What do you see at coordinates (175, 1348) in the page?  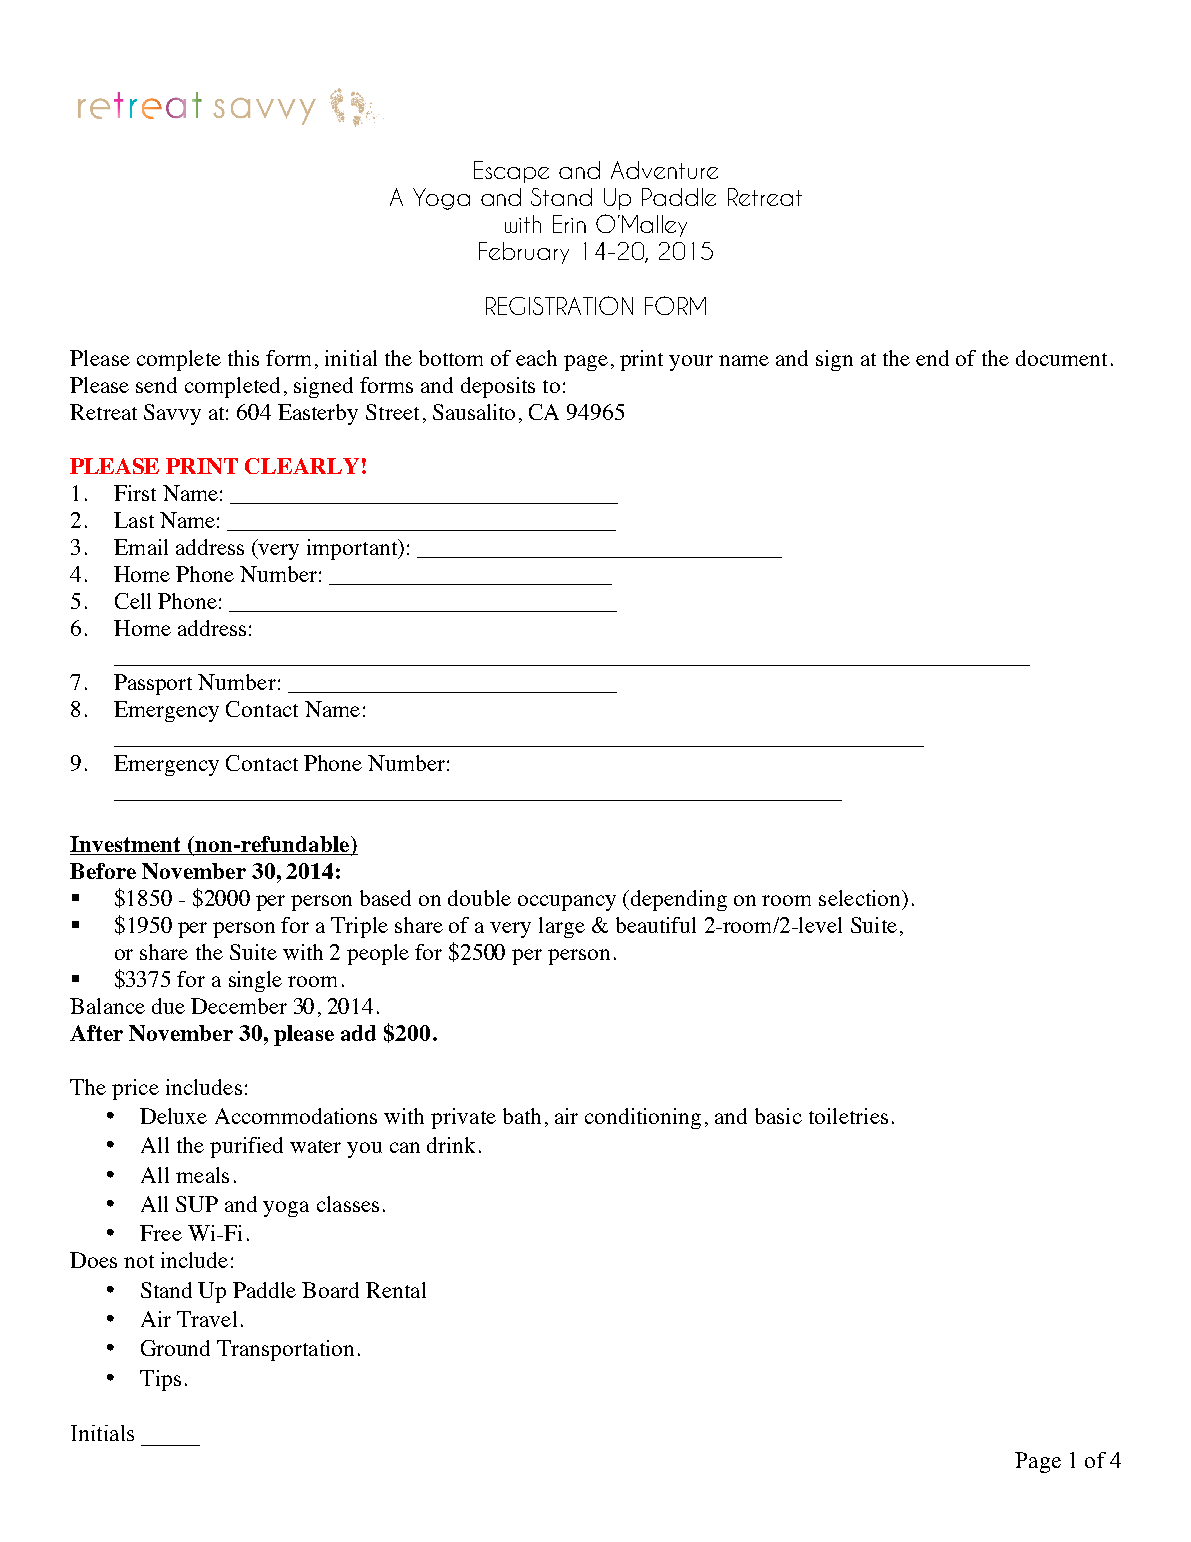 I see `Ground` at bounding box center [175, 1348].
